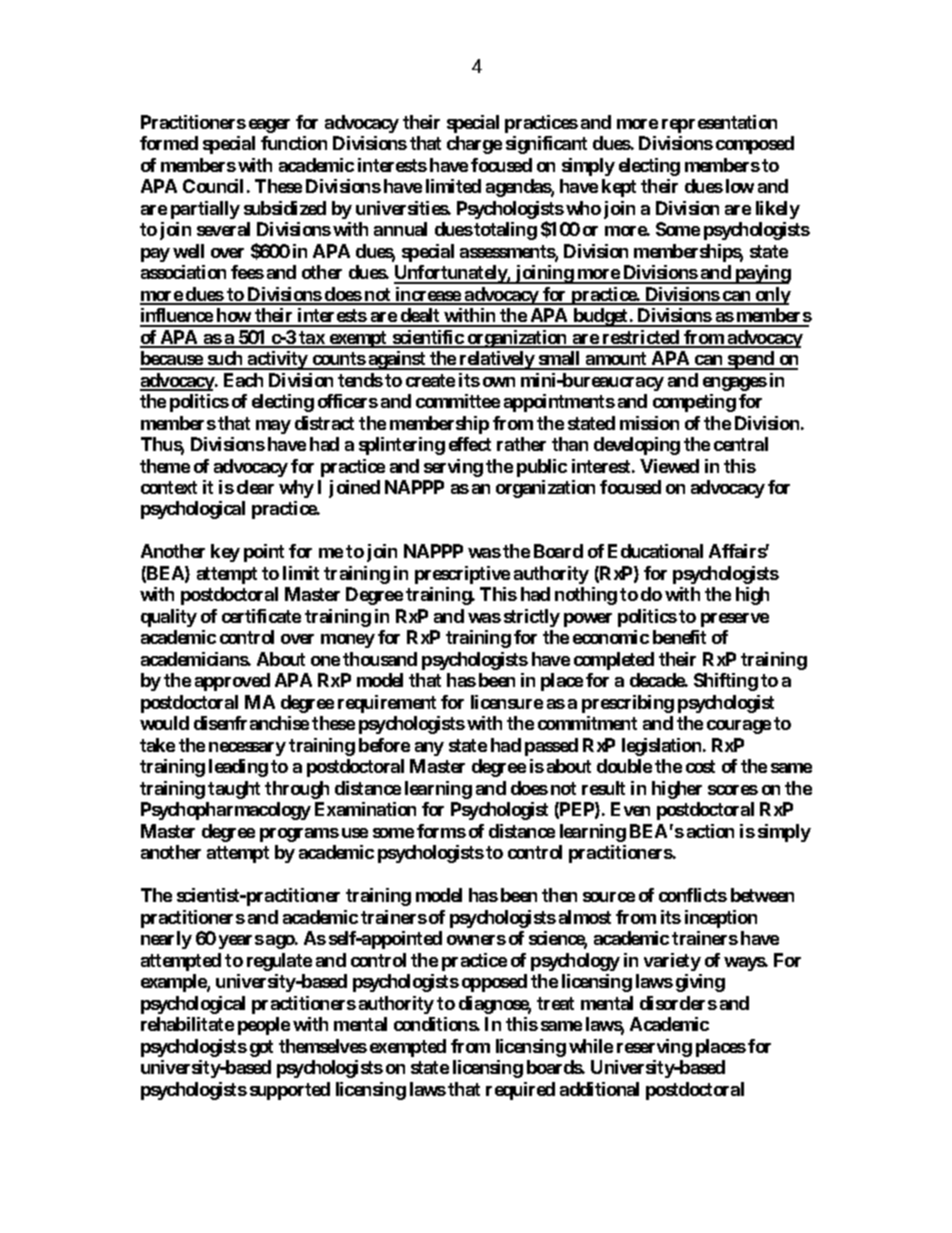 Image resolution: width=952 pixels, height=1233 pixels. Describe the element at coordinates (719, 124) in the screenshot. I see `representation` at that location.
